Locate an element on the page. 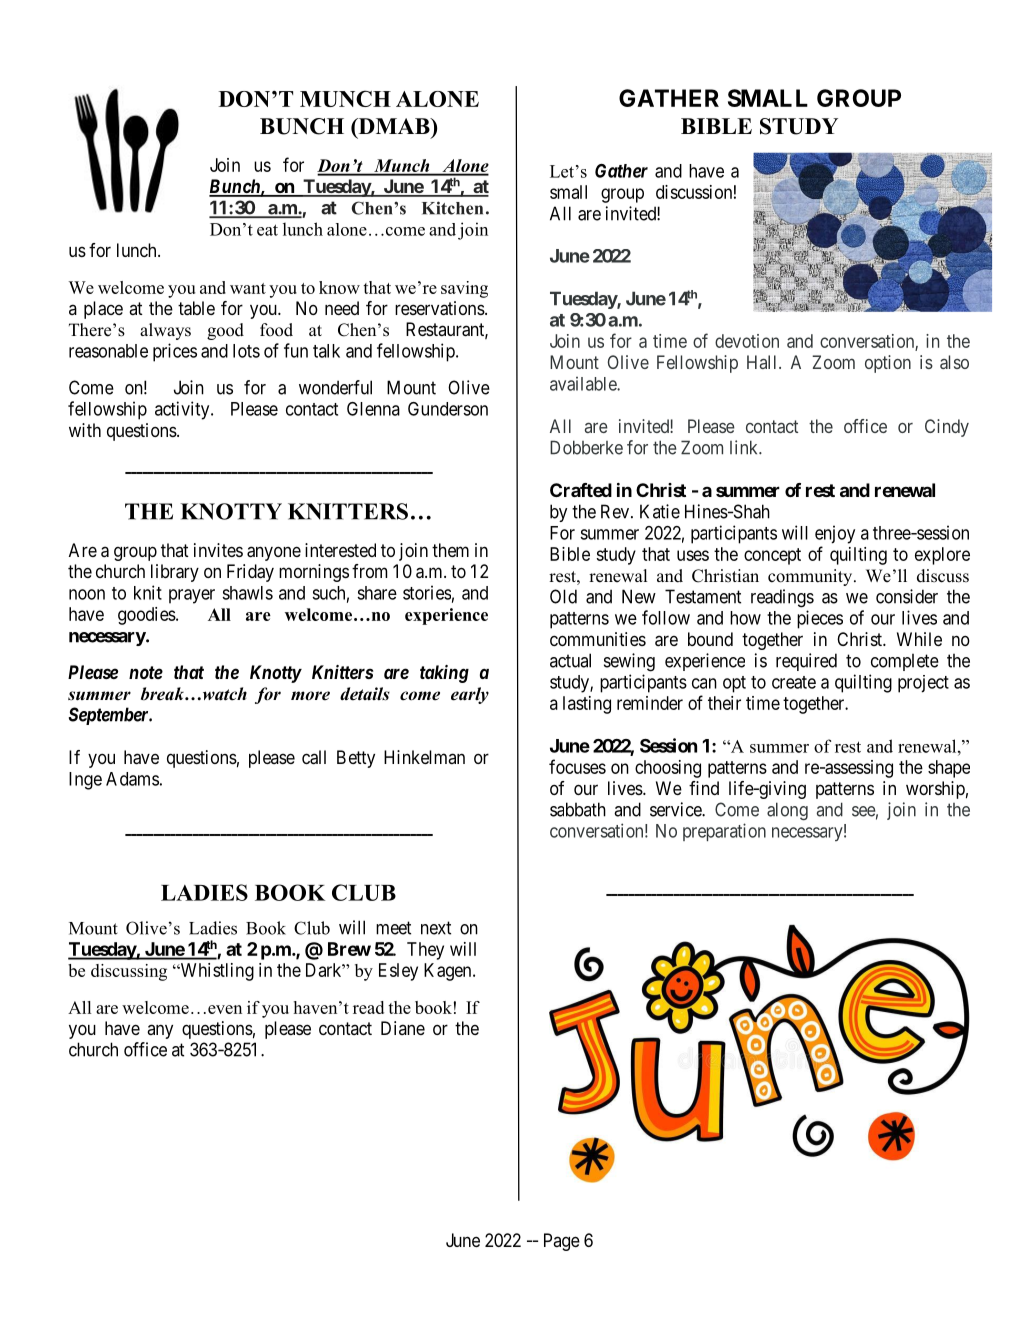 This document has width=1030, height=1333. table is located at coordinates (196, 308).
